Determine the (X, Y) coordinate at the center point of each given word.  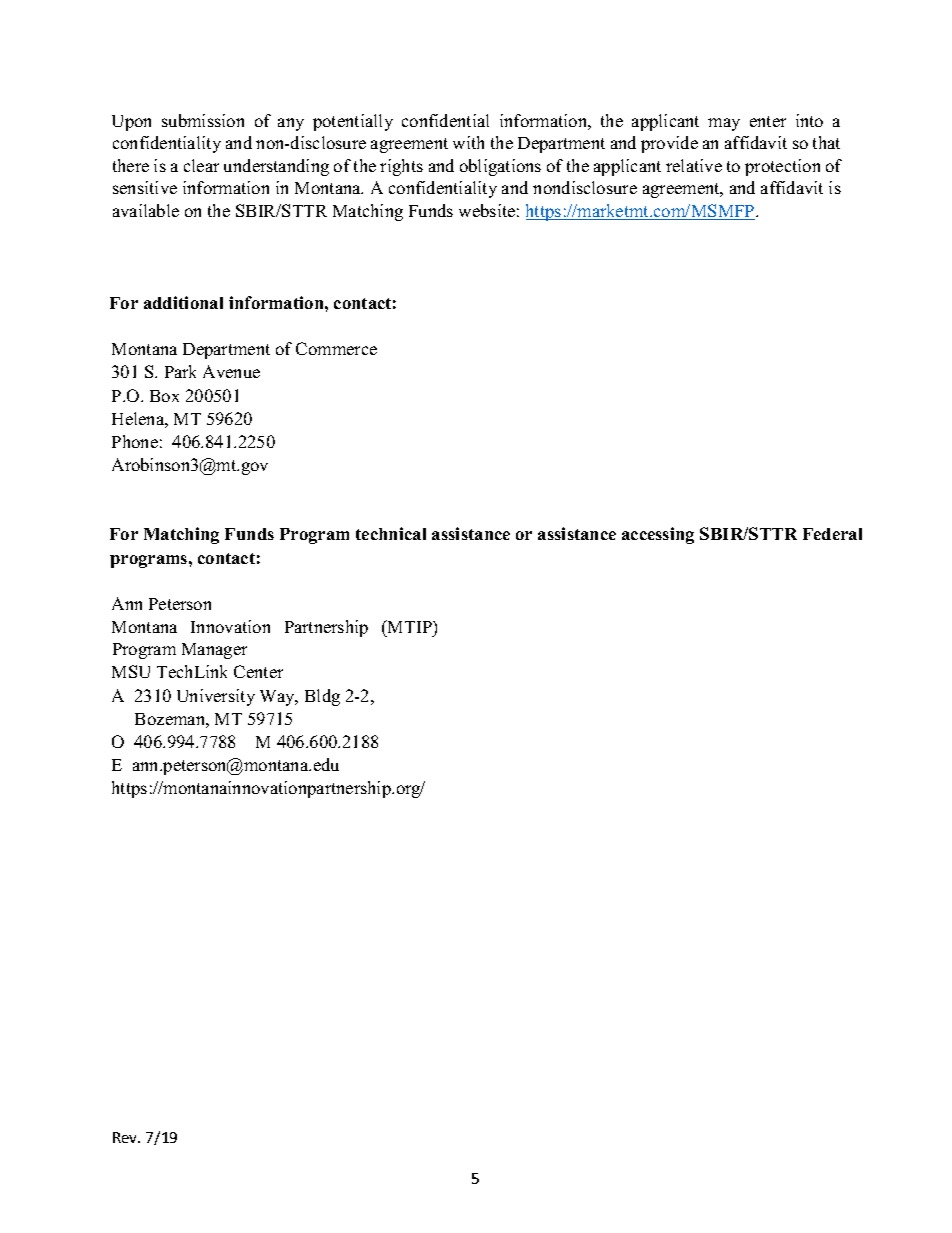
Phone (135, 441)
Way (279, 698)
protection (782, 167)
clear (201, 165)
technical (391, 533)
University (216, 697)
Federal (832, 534)
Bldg (322, 697)
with (468, 142)
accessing (658, 535)
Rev (126, 1137)
